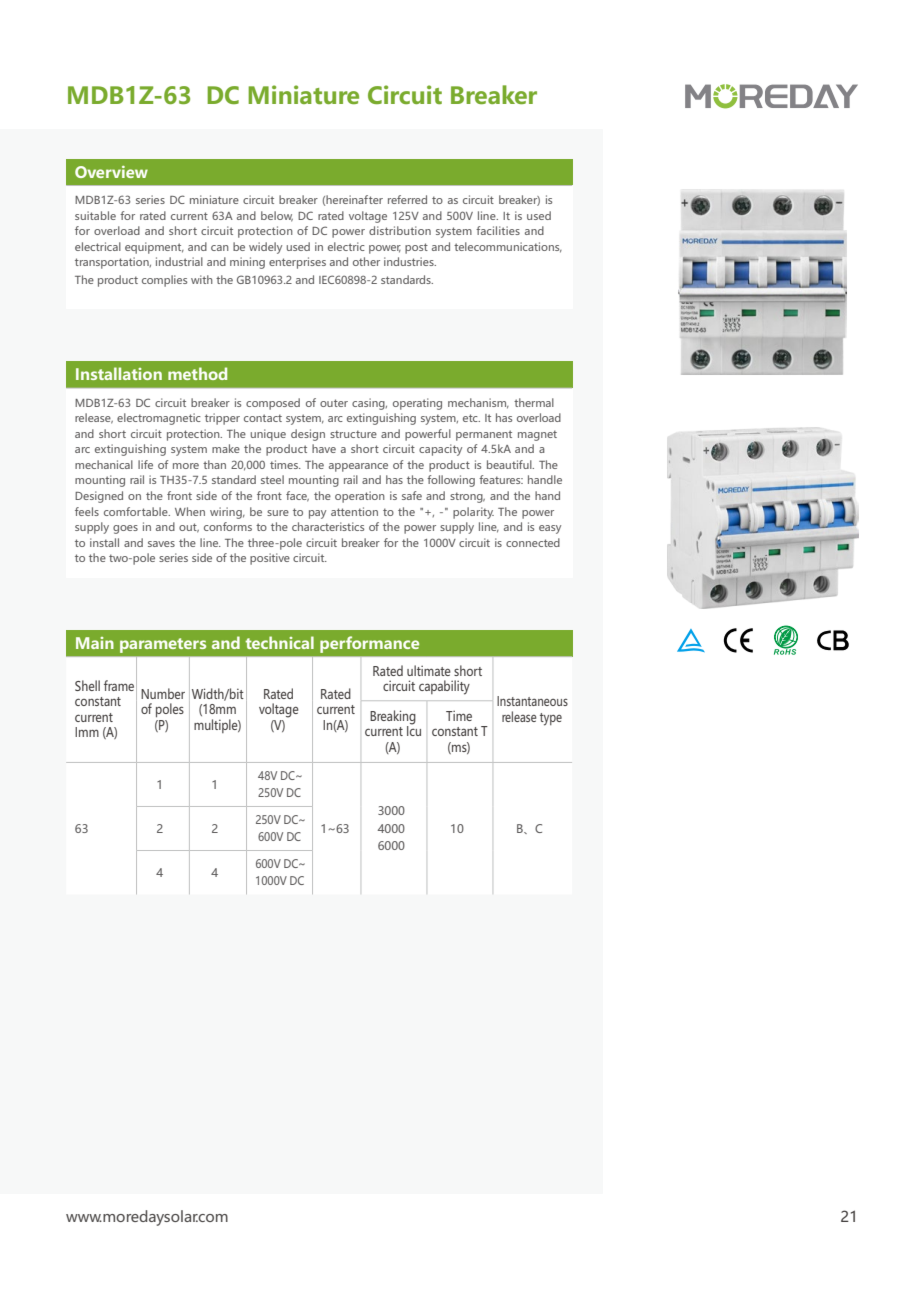 The height and width of the screenshot is (1308, 924). What do you see at coordinates (393, 718) in the screenshot?
I see `Breaking` at bounding box center [393, 718].
